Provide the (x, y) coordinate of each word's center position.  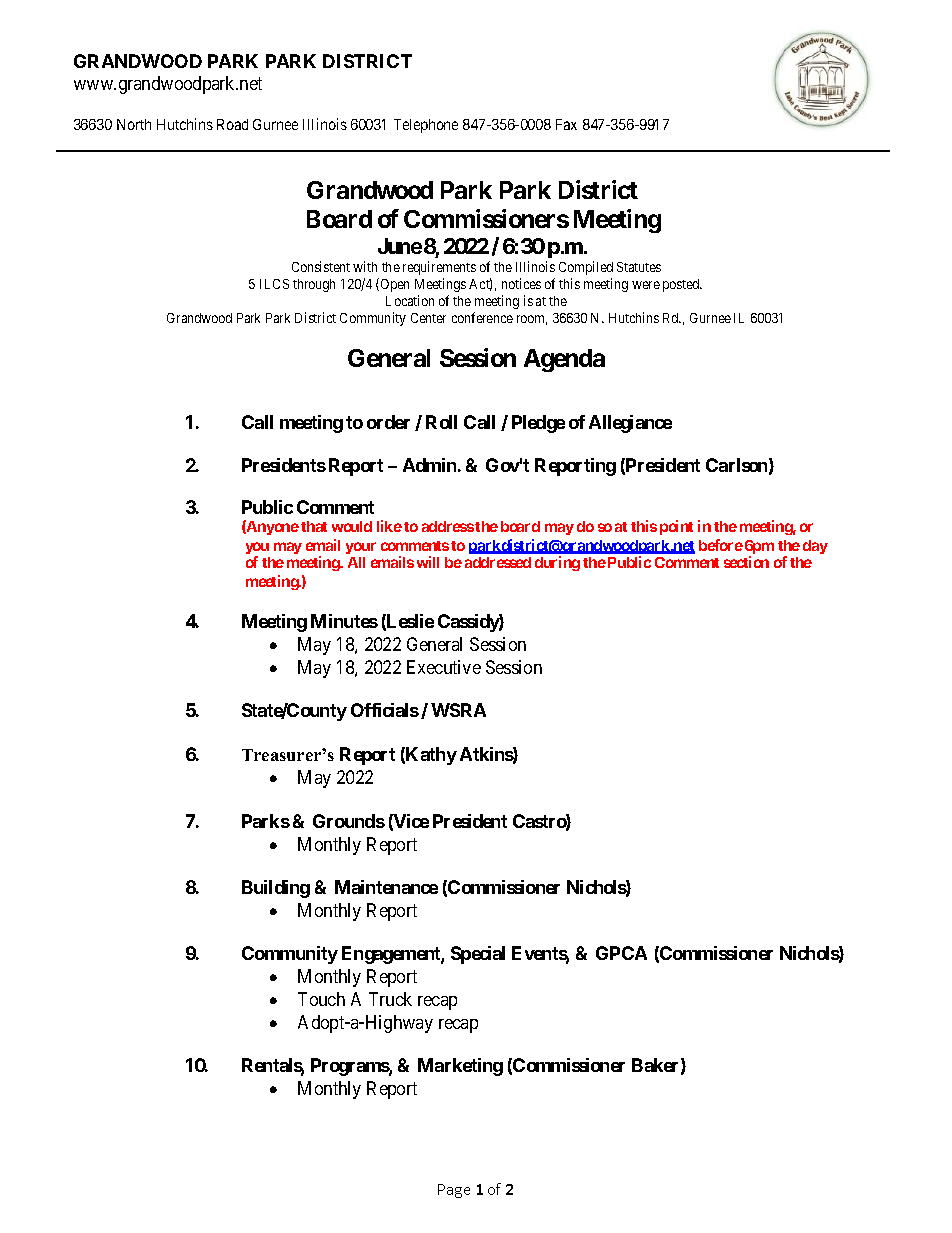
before (721, 545)
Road (232, 124)
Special (478, 955)
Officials (385, 710)
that (314, 526)
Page (454, 1191)
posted (682, 285)
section (746, 562)
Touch (321, 999)
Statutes (639, 267)
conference (482, 317)
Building (276, 889)
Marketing (460, 1067)
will (428, 562)
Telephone (426, 126)
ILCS (274, 284)
